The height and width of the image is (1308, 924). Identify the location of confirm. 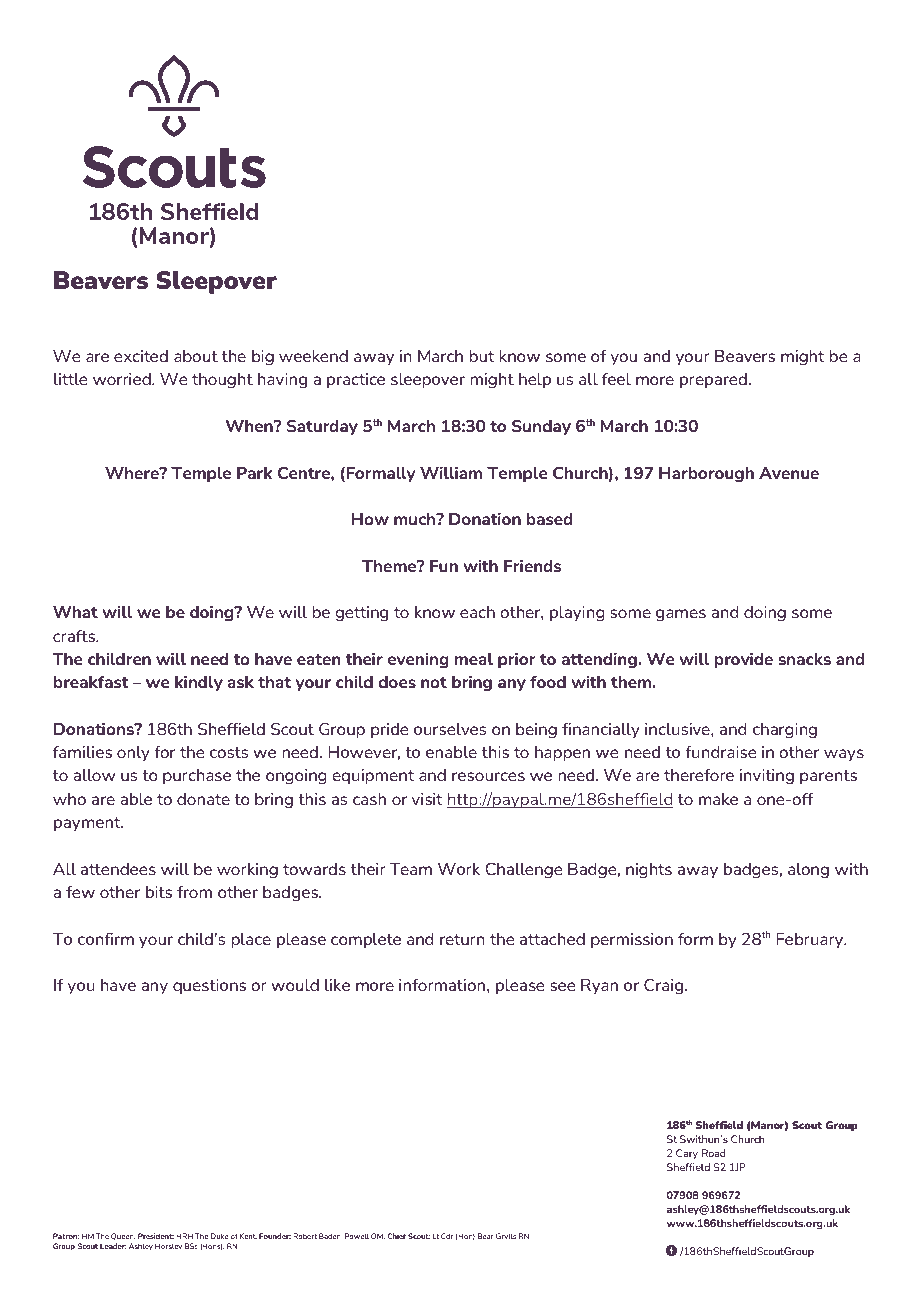
(106, 939).
